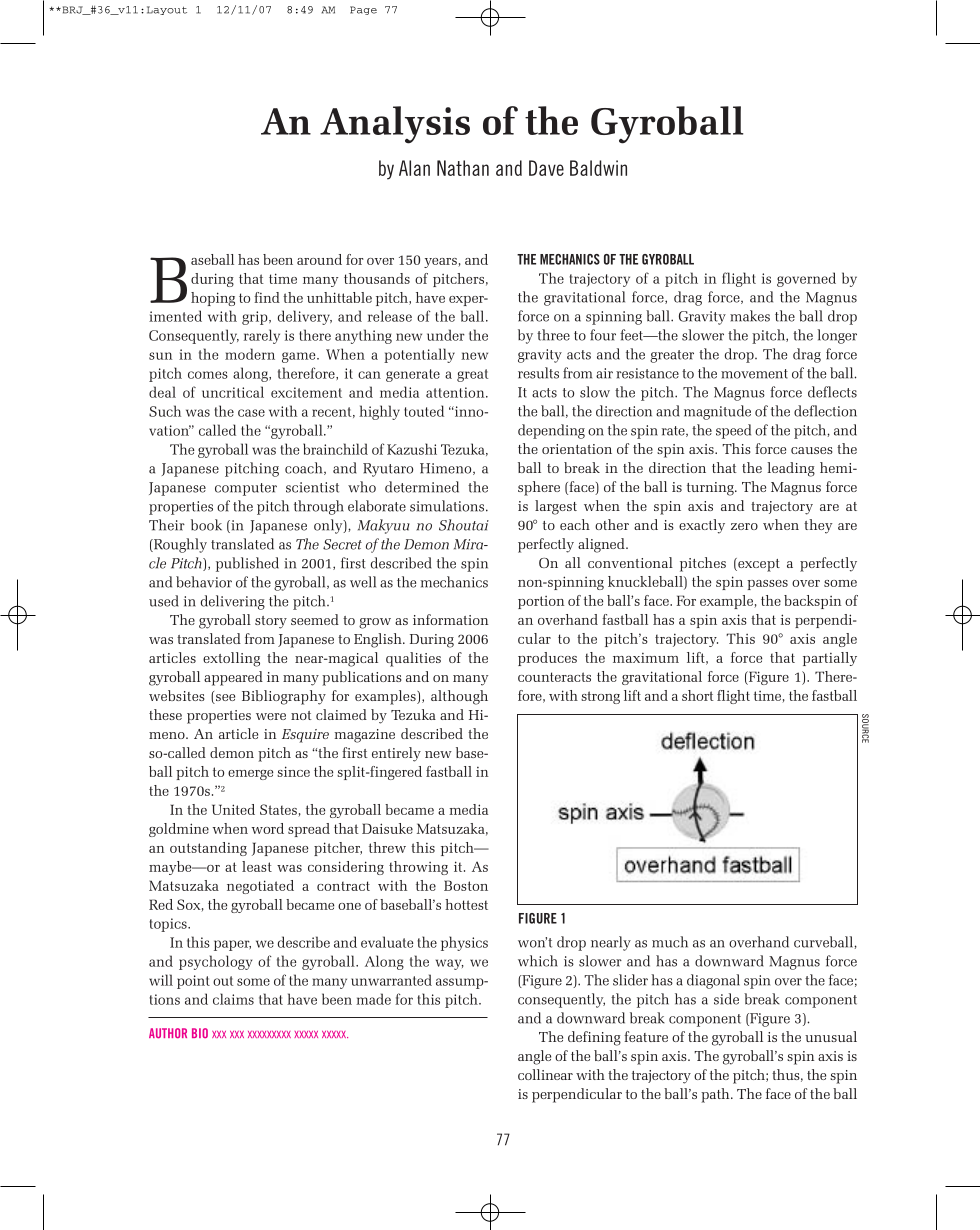 This page has height=1230, width=980. What do you see at coordinates (698, 695) in the page?
I see `short` at bounding box center [698, 695].
